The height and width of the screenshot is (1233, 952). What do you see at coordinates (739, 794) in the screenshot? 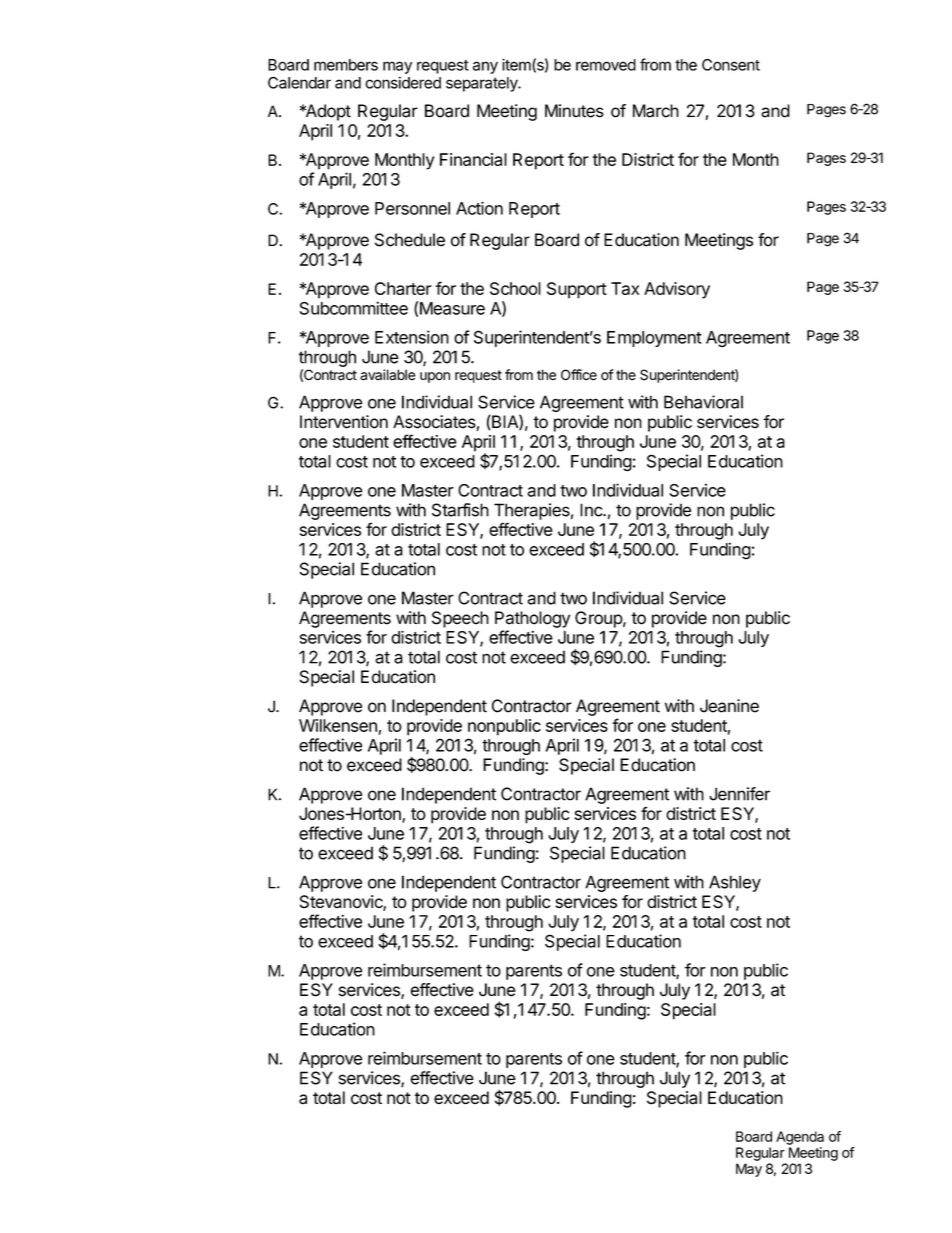
I see `Jennifer` at bounding box center [739, 794].
